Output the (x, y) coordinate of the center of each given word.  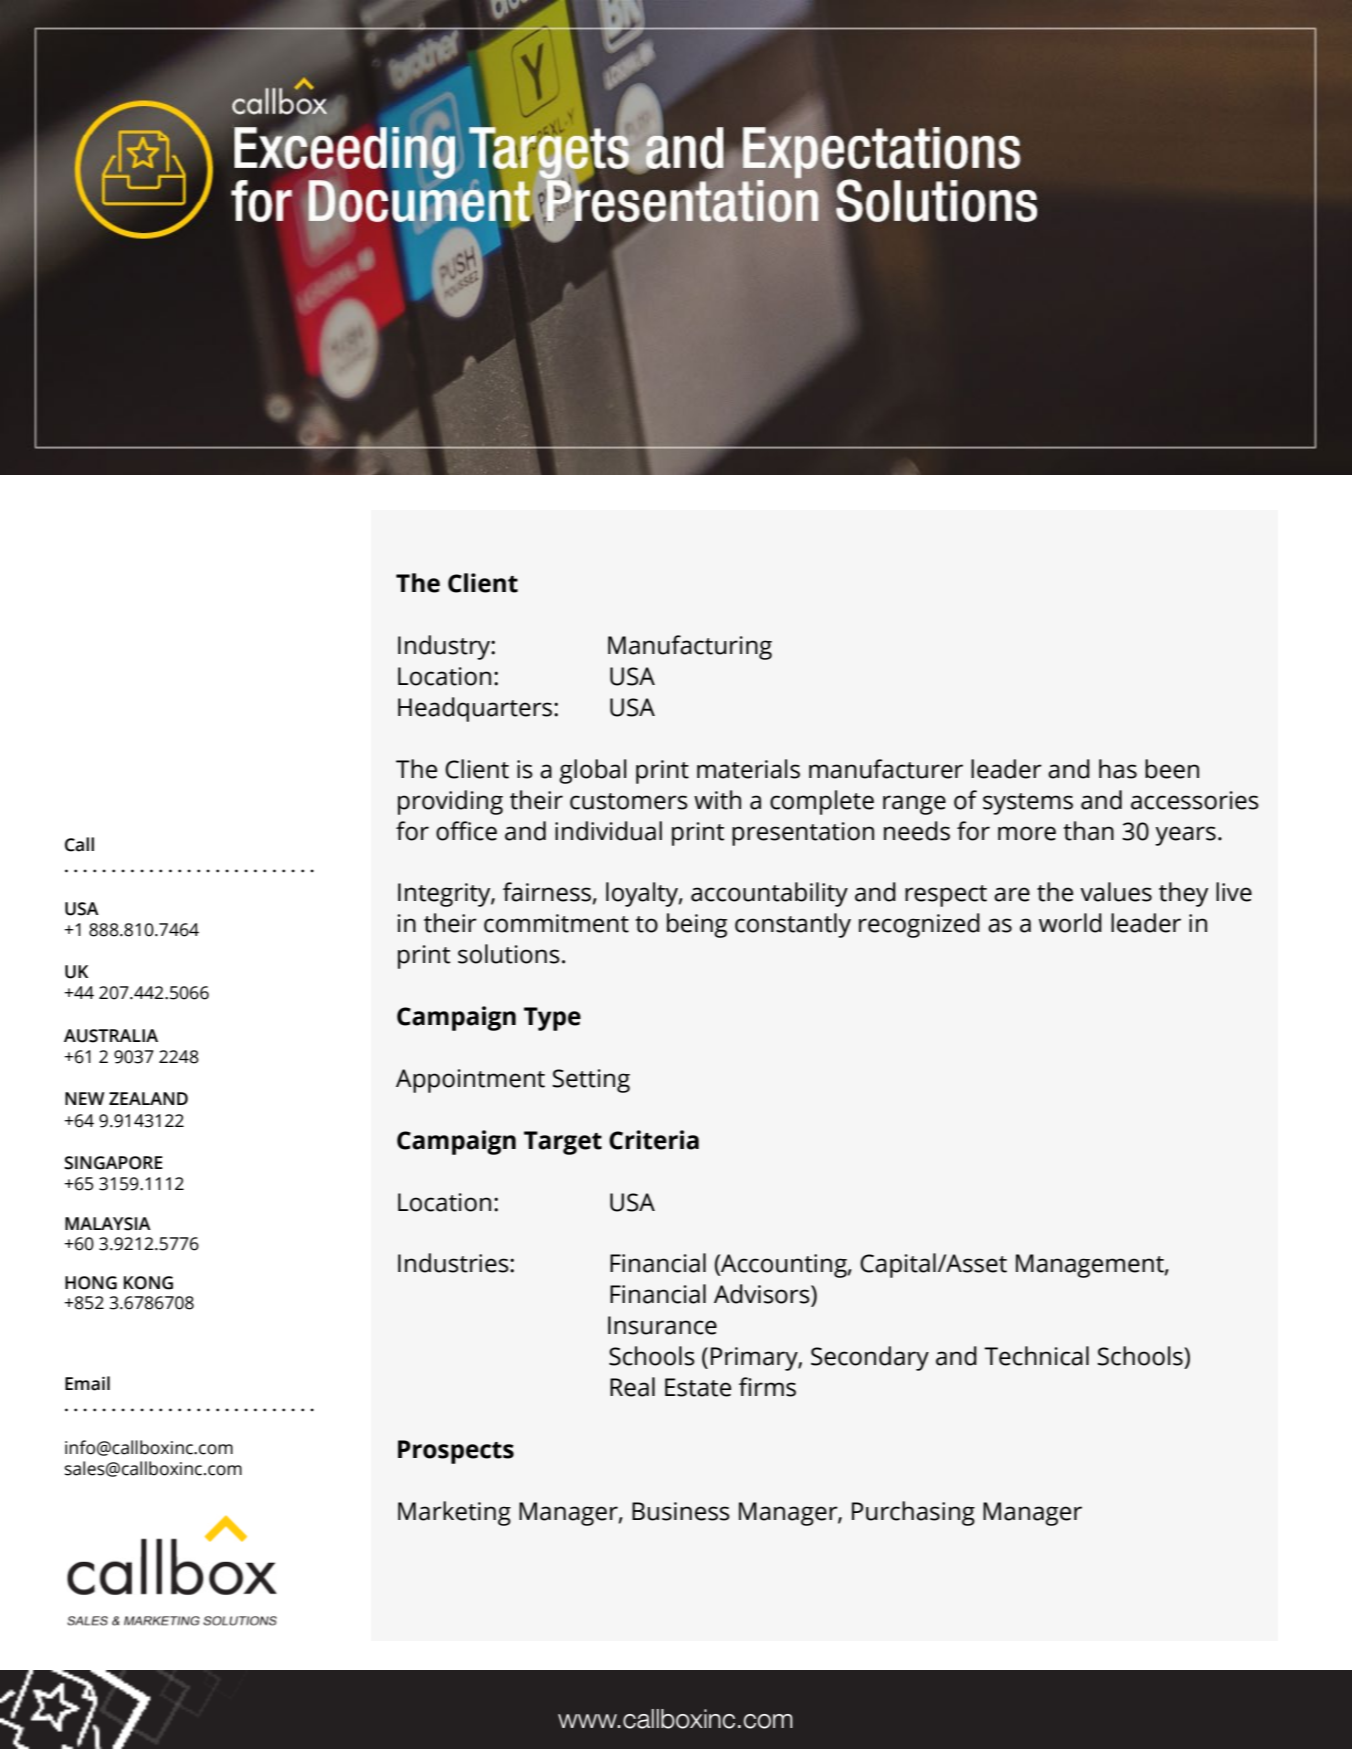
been (1172, 769)
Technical (1036, 1356)
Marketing (454, 1513)
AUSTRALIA (111, 1036)
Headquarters (476, 709)
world (1070, 923)
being (697, 925)
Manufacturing (690, 647)
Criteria (654, 1140)
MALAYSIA (108, 1224)
